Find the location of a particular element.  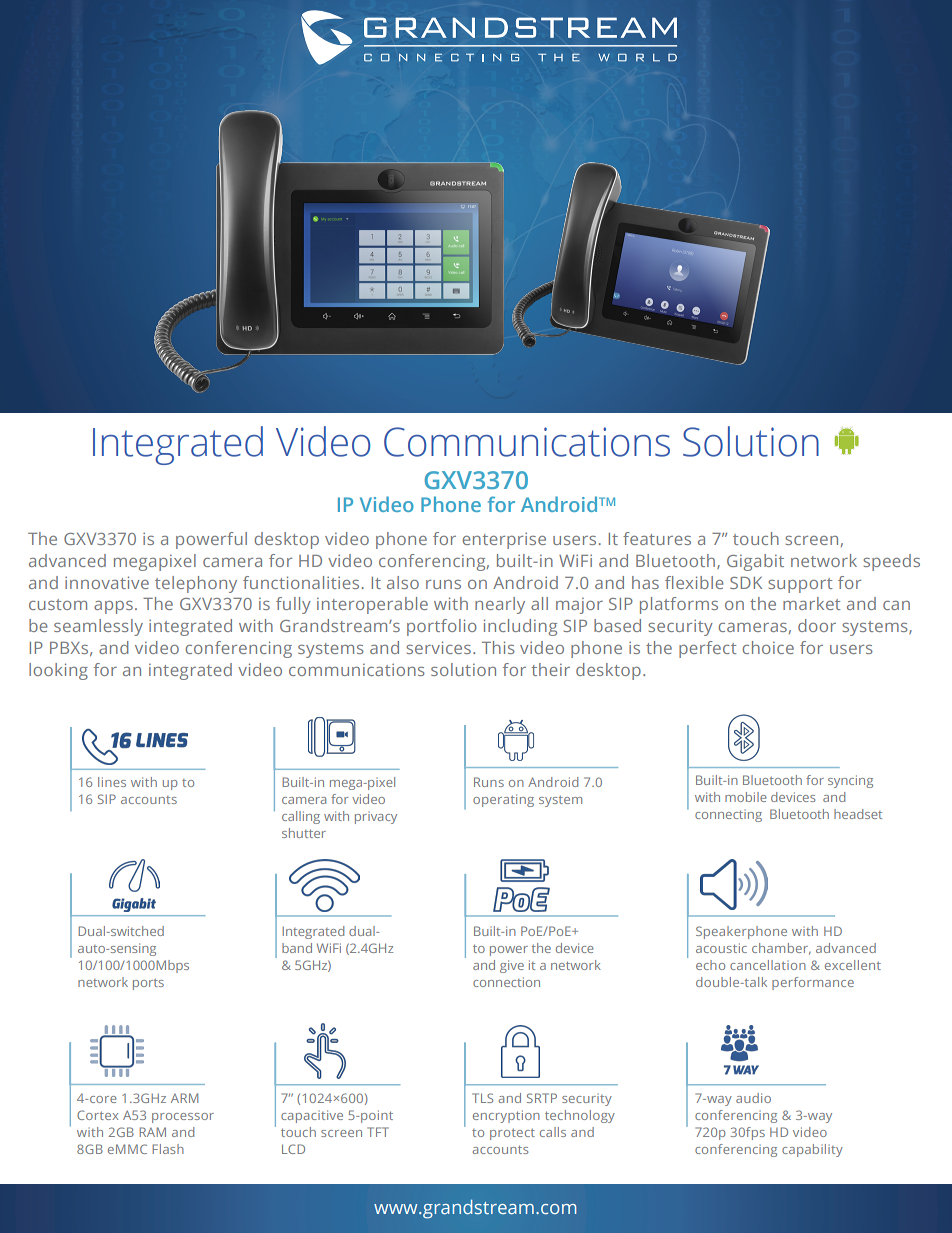

connecting is located at coordinates (728, 816).
